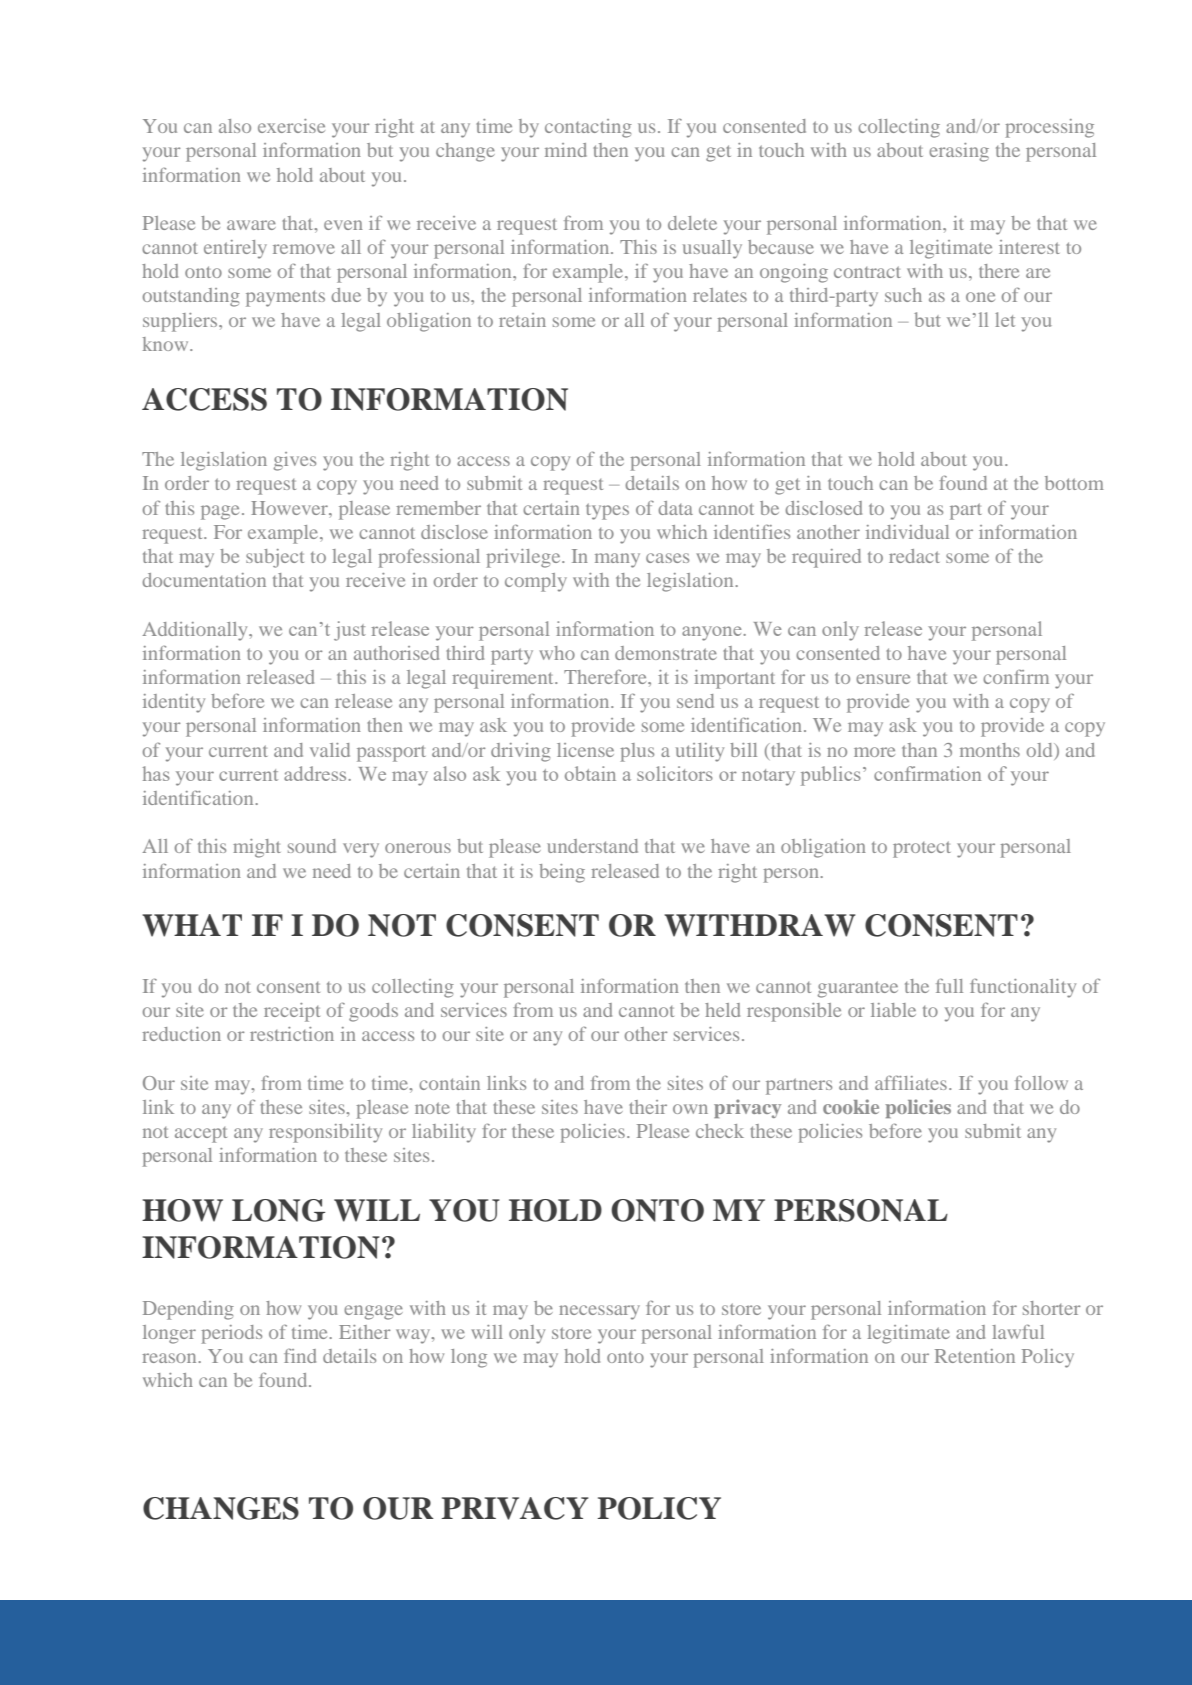 Image resolution: width=1192 pixels, height=1685 pixels. I want to click on erasing, so click(959, 152).
